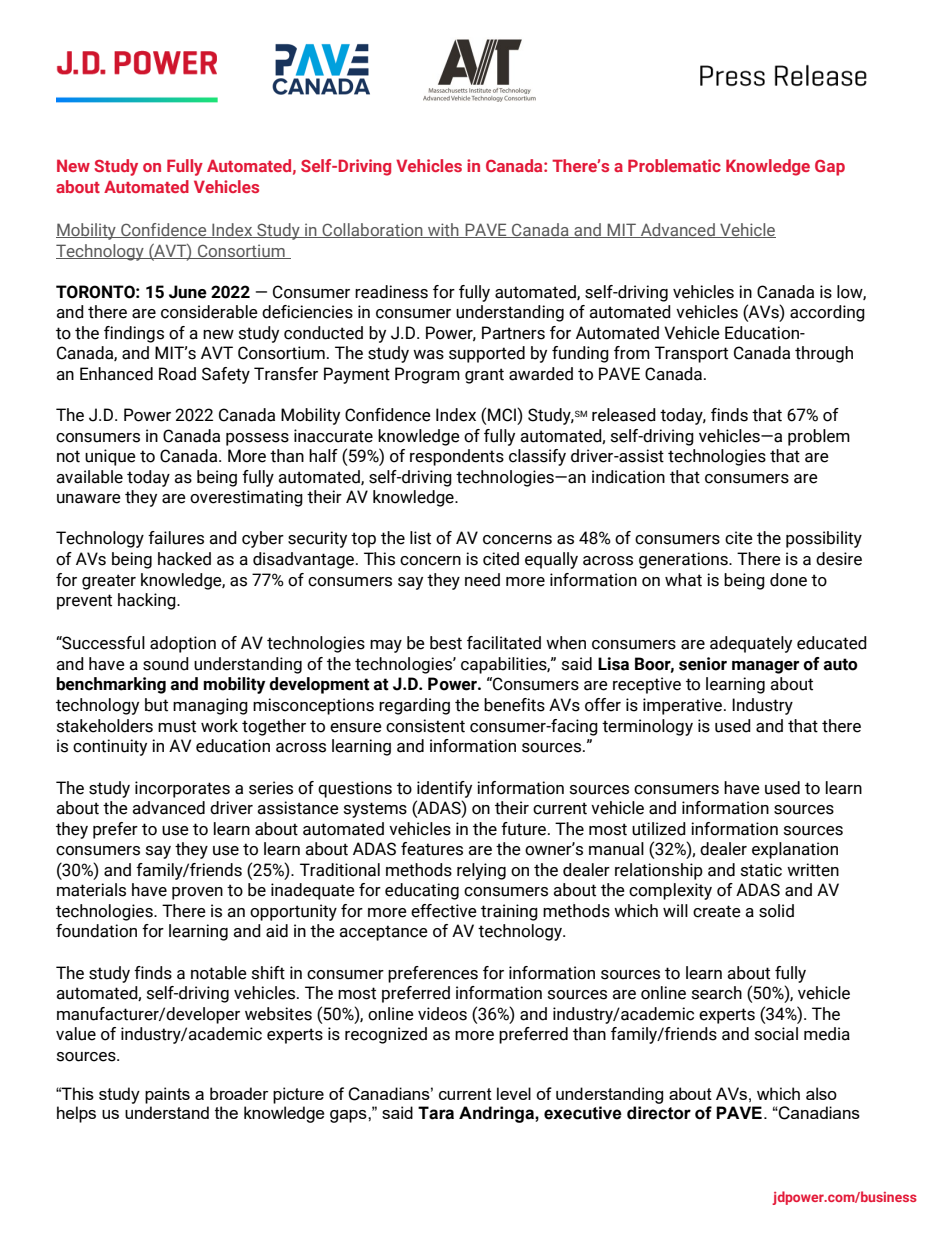 Image resolution: width=952 pixels, height=1233 pixels. What do you see at coordinates (446, 643) in the screenshot?
I see `best` at bounding box center [446, 643].
